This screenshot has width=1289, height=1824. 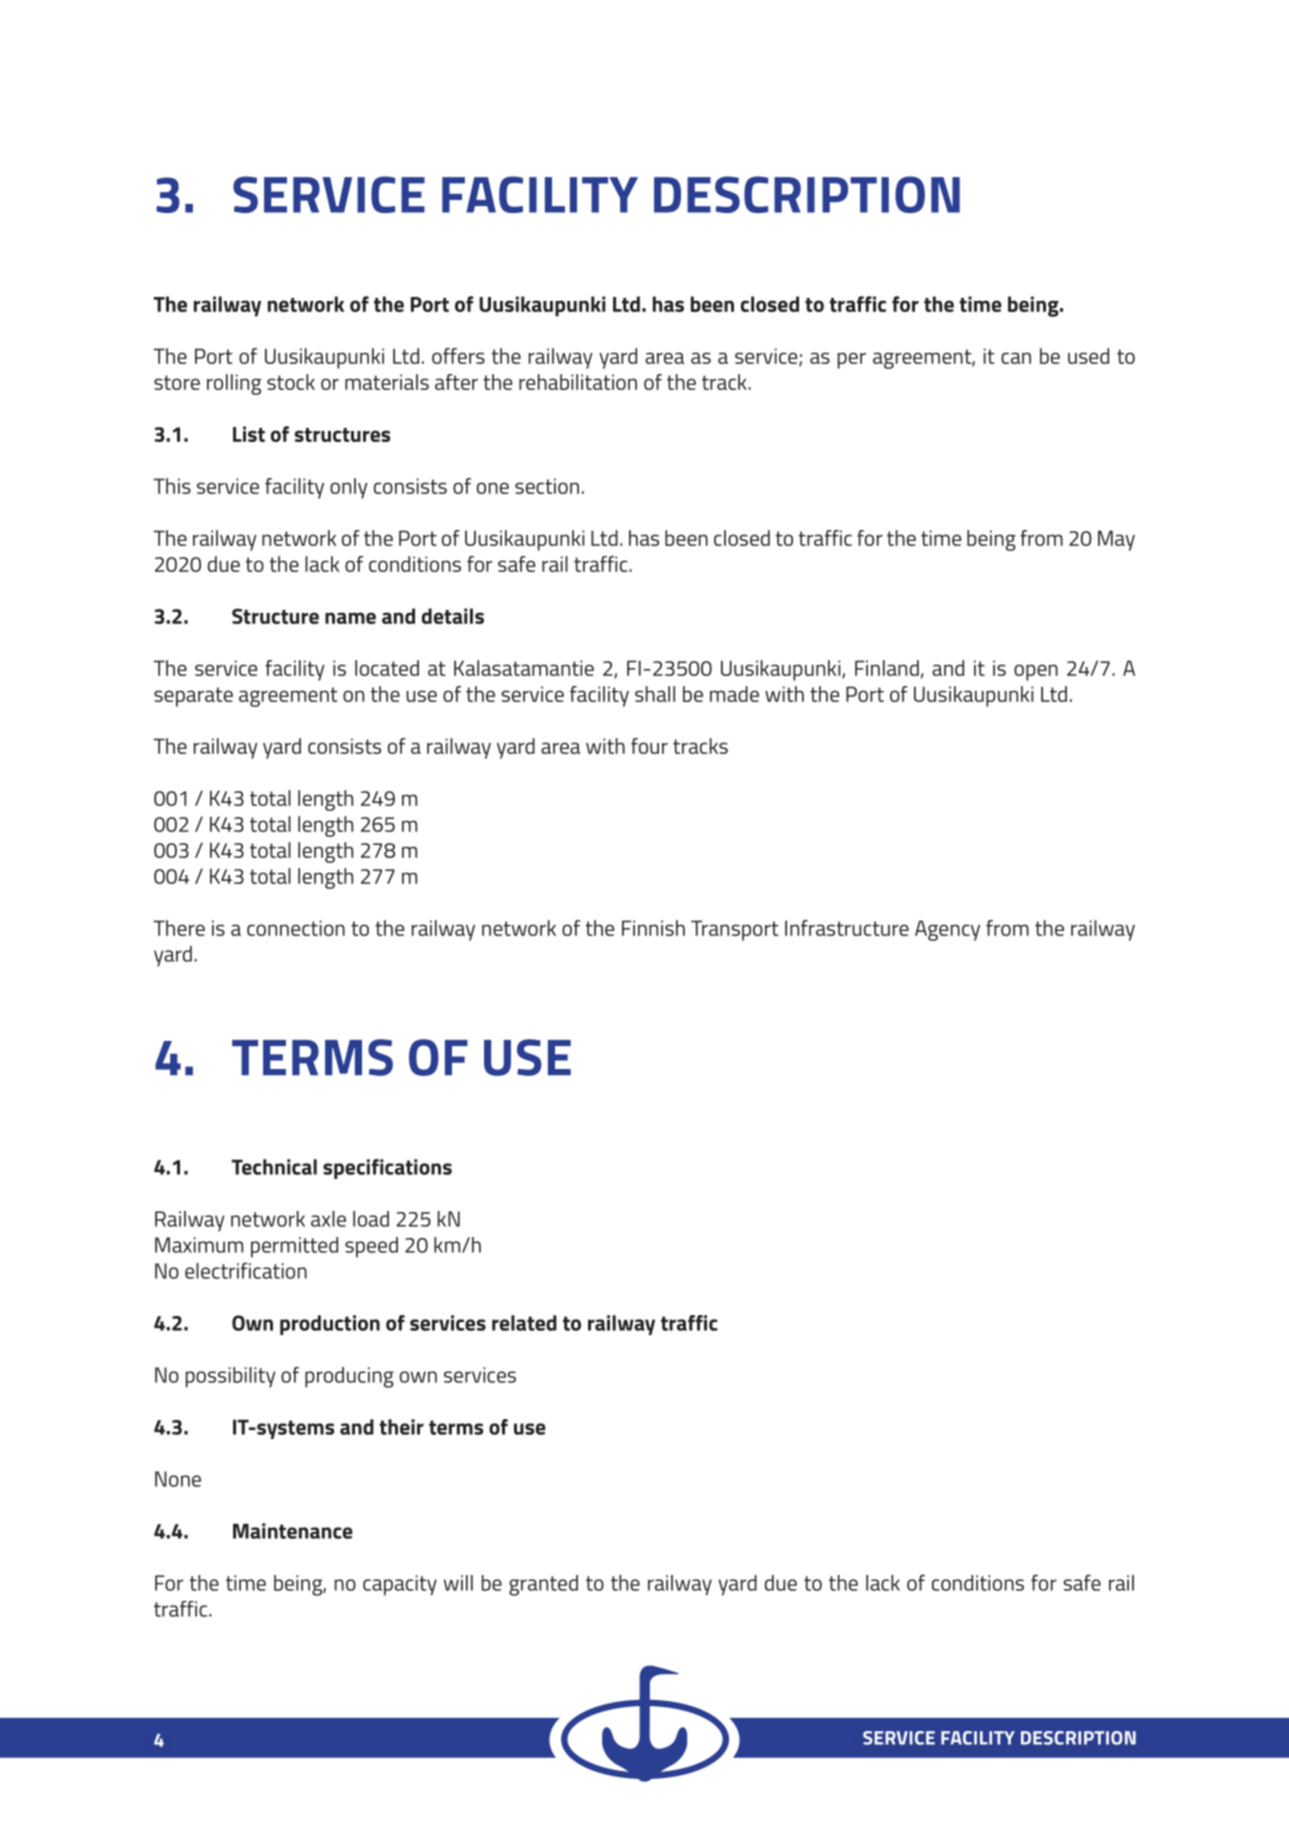 I want to click on Maintenance, so click(x=293, y=1531).
